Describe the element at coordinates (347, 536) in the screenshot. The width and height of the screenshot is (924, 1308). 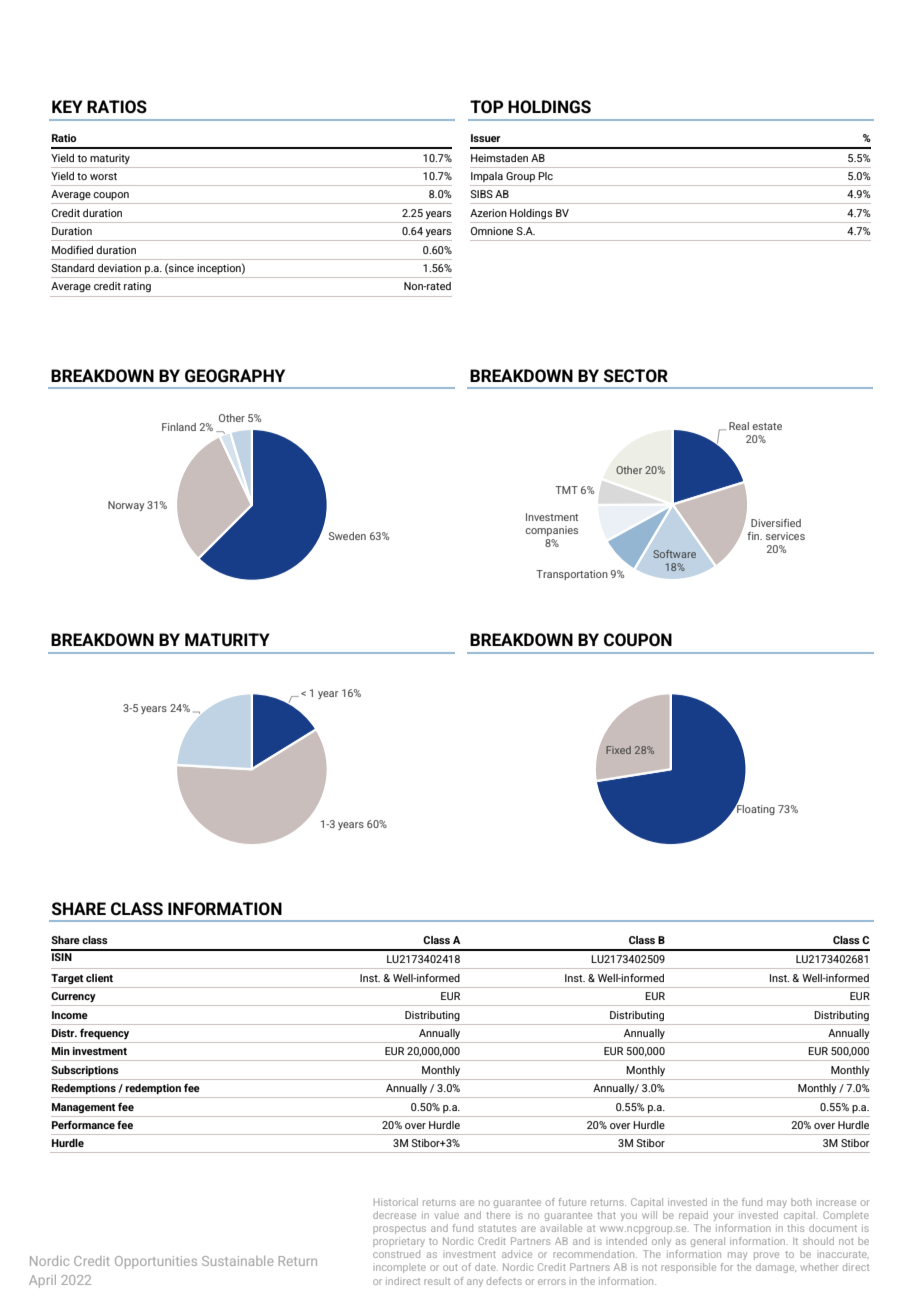
I see `Sweden` at that location.
